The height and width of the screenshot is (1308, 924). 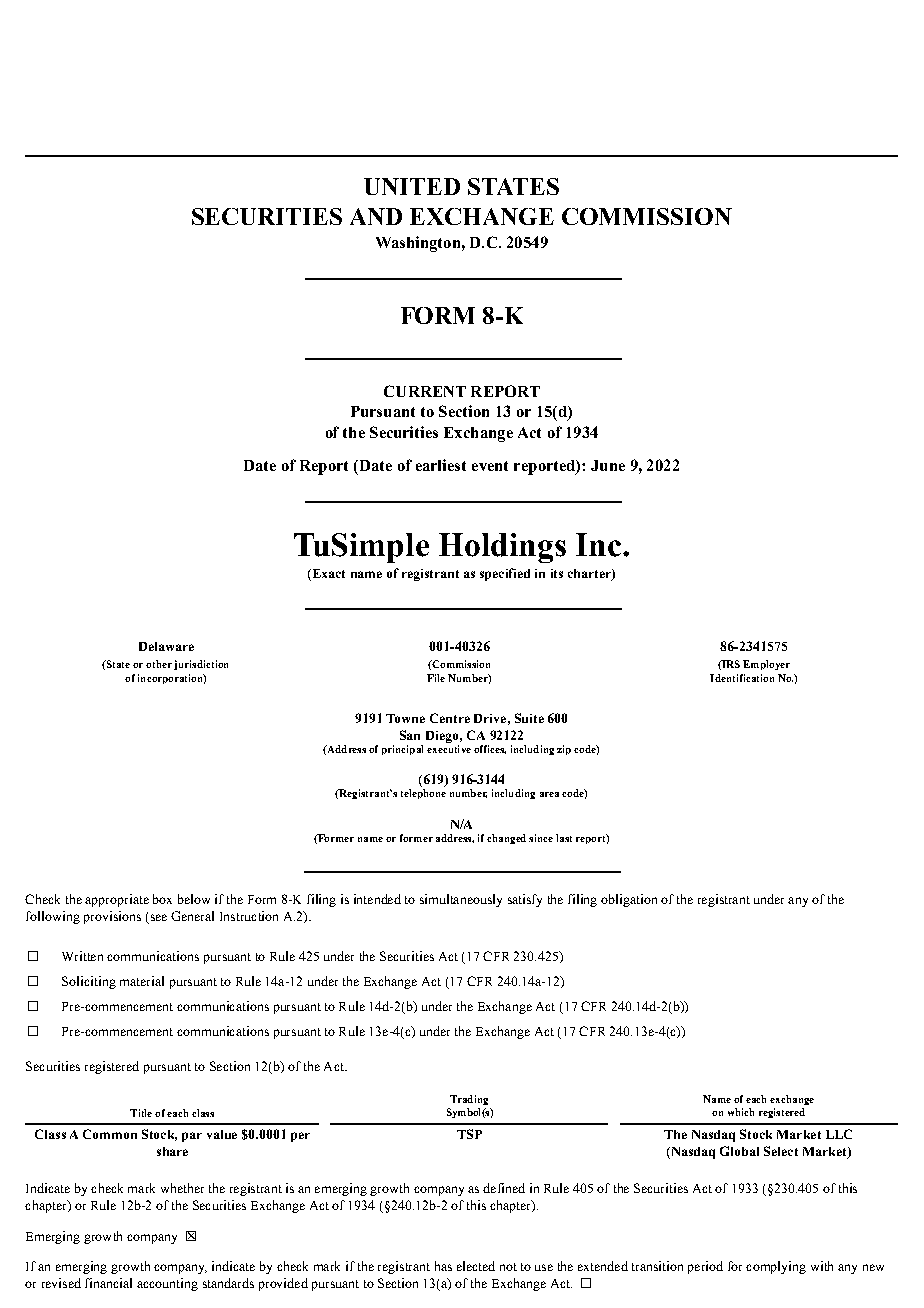 What do you see at coordinates (461, 900) in the screenshot?
I see `simultaneously` at bounding box center [461, 900].
